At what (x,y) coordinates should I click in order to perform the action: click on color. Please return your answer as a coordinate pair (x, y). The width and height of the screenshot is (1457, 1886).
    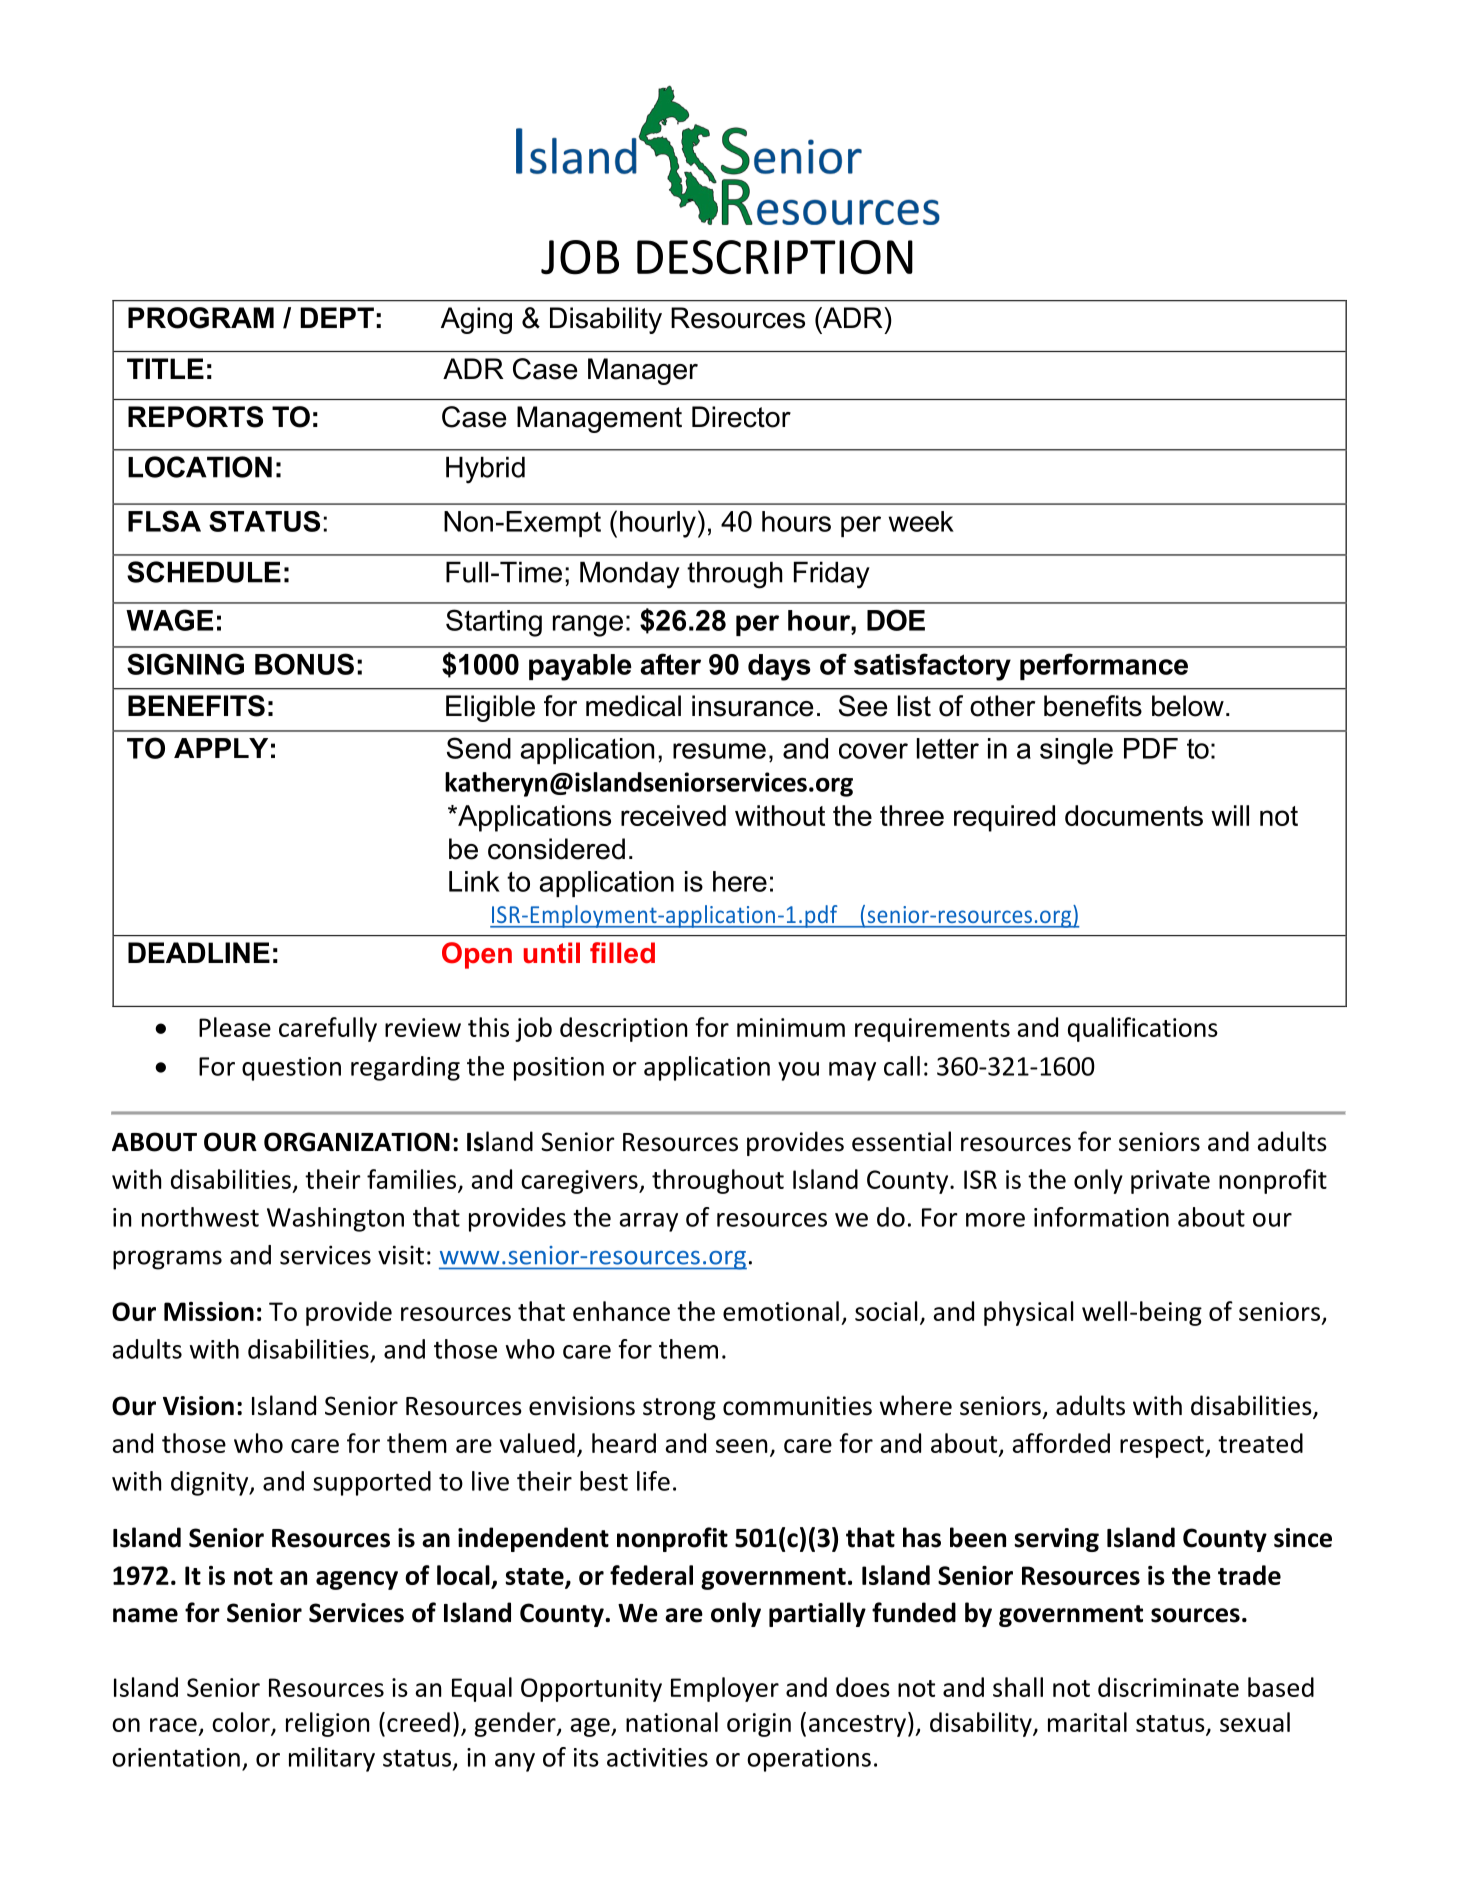
    Looking at the image, I should click on (242, 1723).
